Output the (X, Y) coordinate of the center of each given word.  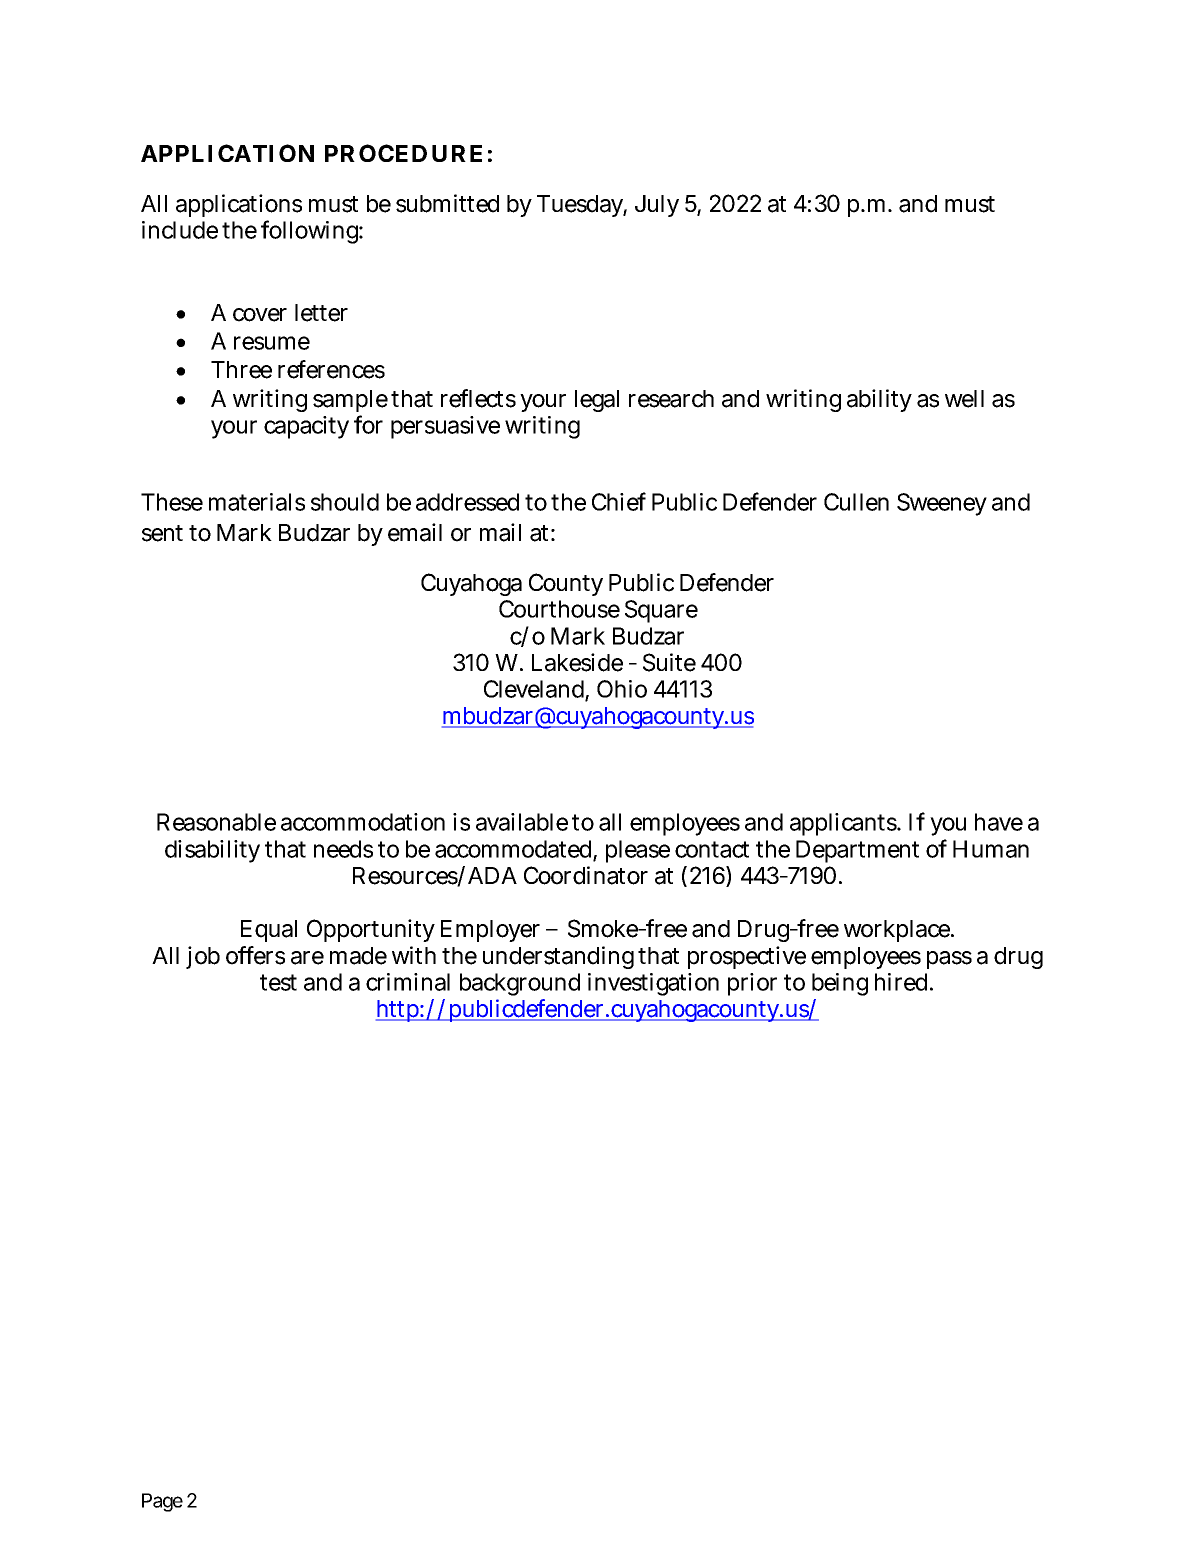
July (657, 206)
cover (260, 315)
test (278, 982)
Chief (619, 501)
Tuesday (580, 206)
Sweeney (941, 504)
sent (162, 533)
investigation (653, 984)
